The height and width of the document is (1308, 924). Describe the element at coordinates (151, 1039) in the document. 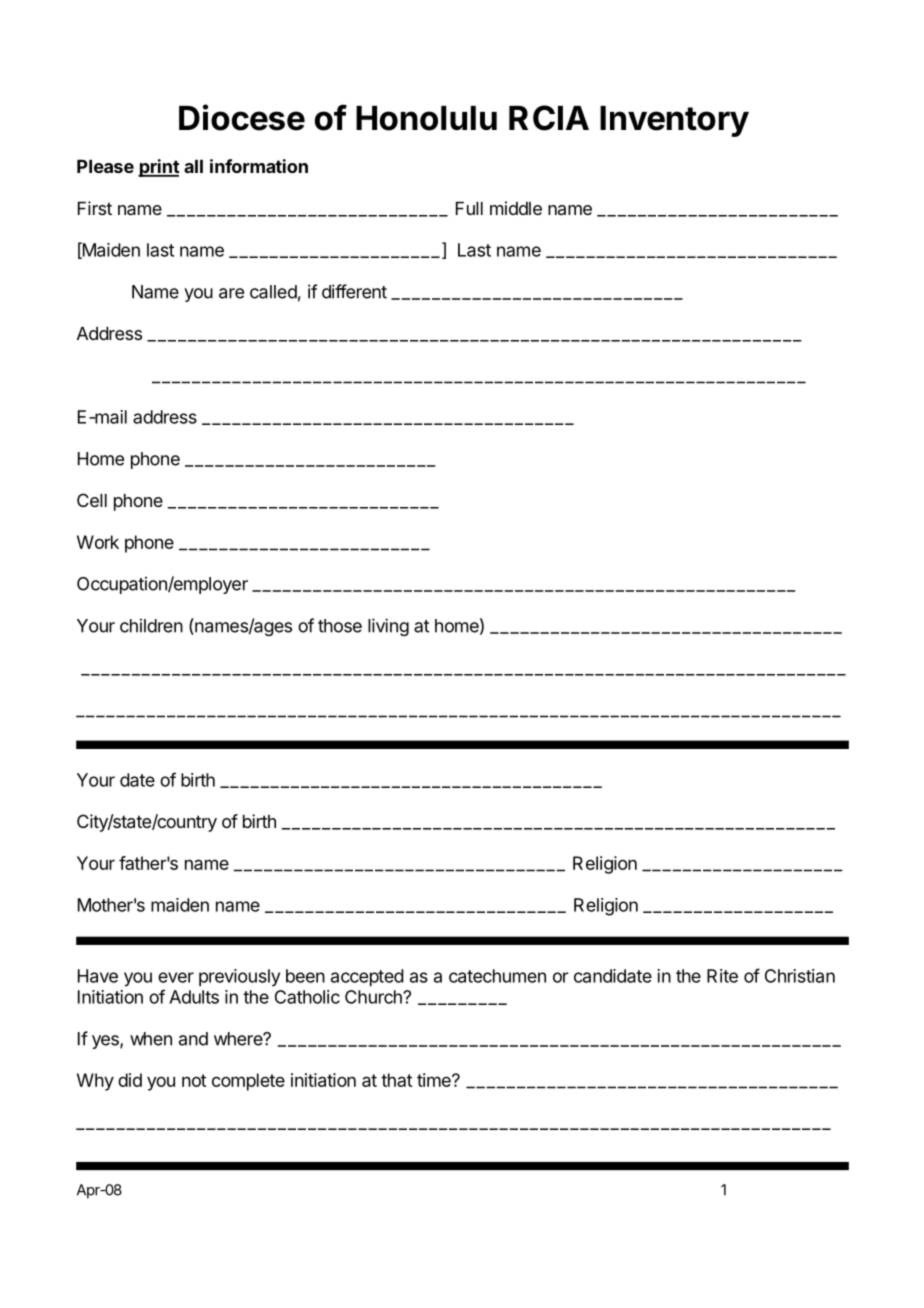

I see `when` at that location.
